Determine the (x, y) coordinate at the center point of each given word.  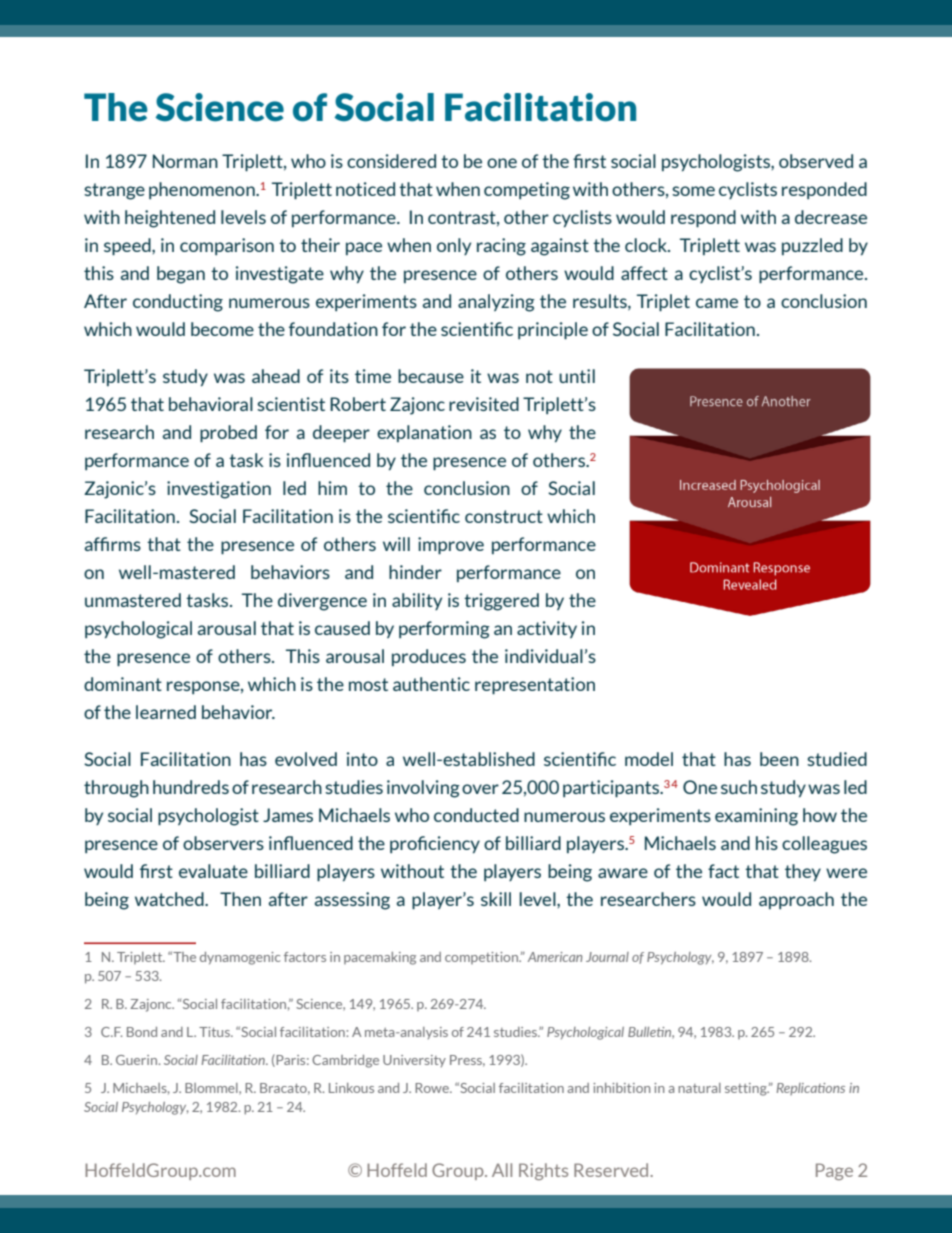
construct (504, 516)
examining (756, 817)
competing (527, 191)
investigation (219, 490)
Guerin (138, 1060)
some (693, 191)
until (577, 376)
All (502, 1170)
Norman (185, 161)
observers (223, 843)
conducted (476, 815)
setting (747, 1089)
